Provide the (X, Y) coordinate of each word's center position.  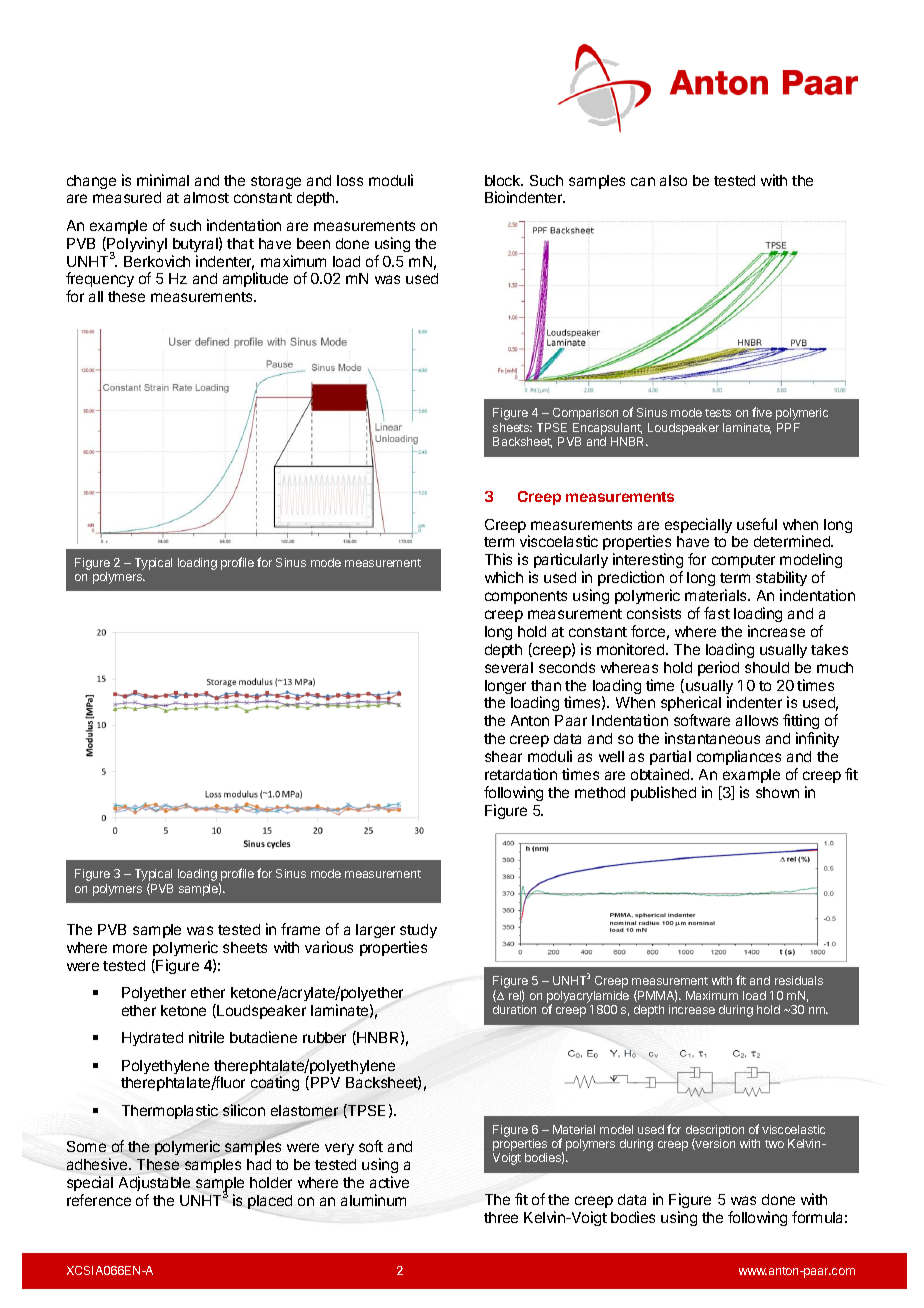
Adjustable (154, 1183)
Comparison (585, 414)
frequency (100, 279)
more (130, 948)
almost (206, 197)
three (501, 1217)
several (509, 667)
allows (757, 720)
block (504, 180)
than (546, 685)
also (673, 180)
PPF (788, 427)
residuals (799, 980)
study (418, 933)
